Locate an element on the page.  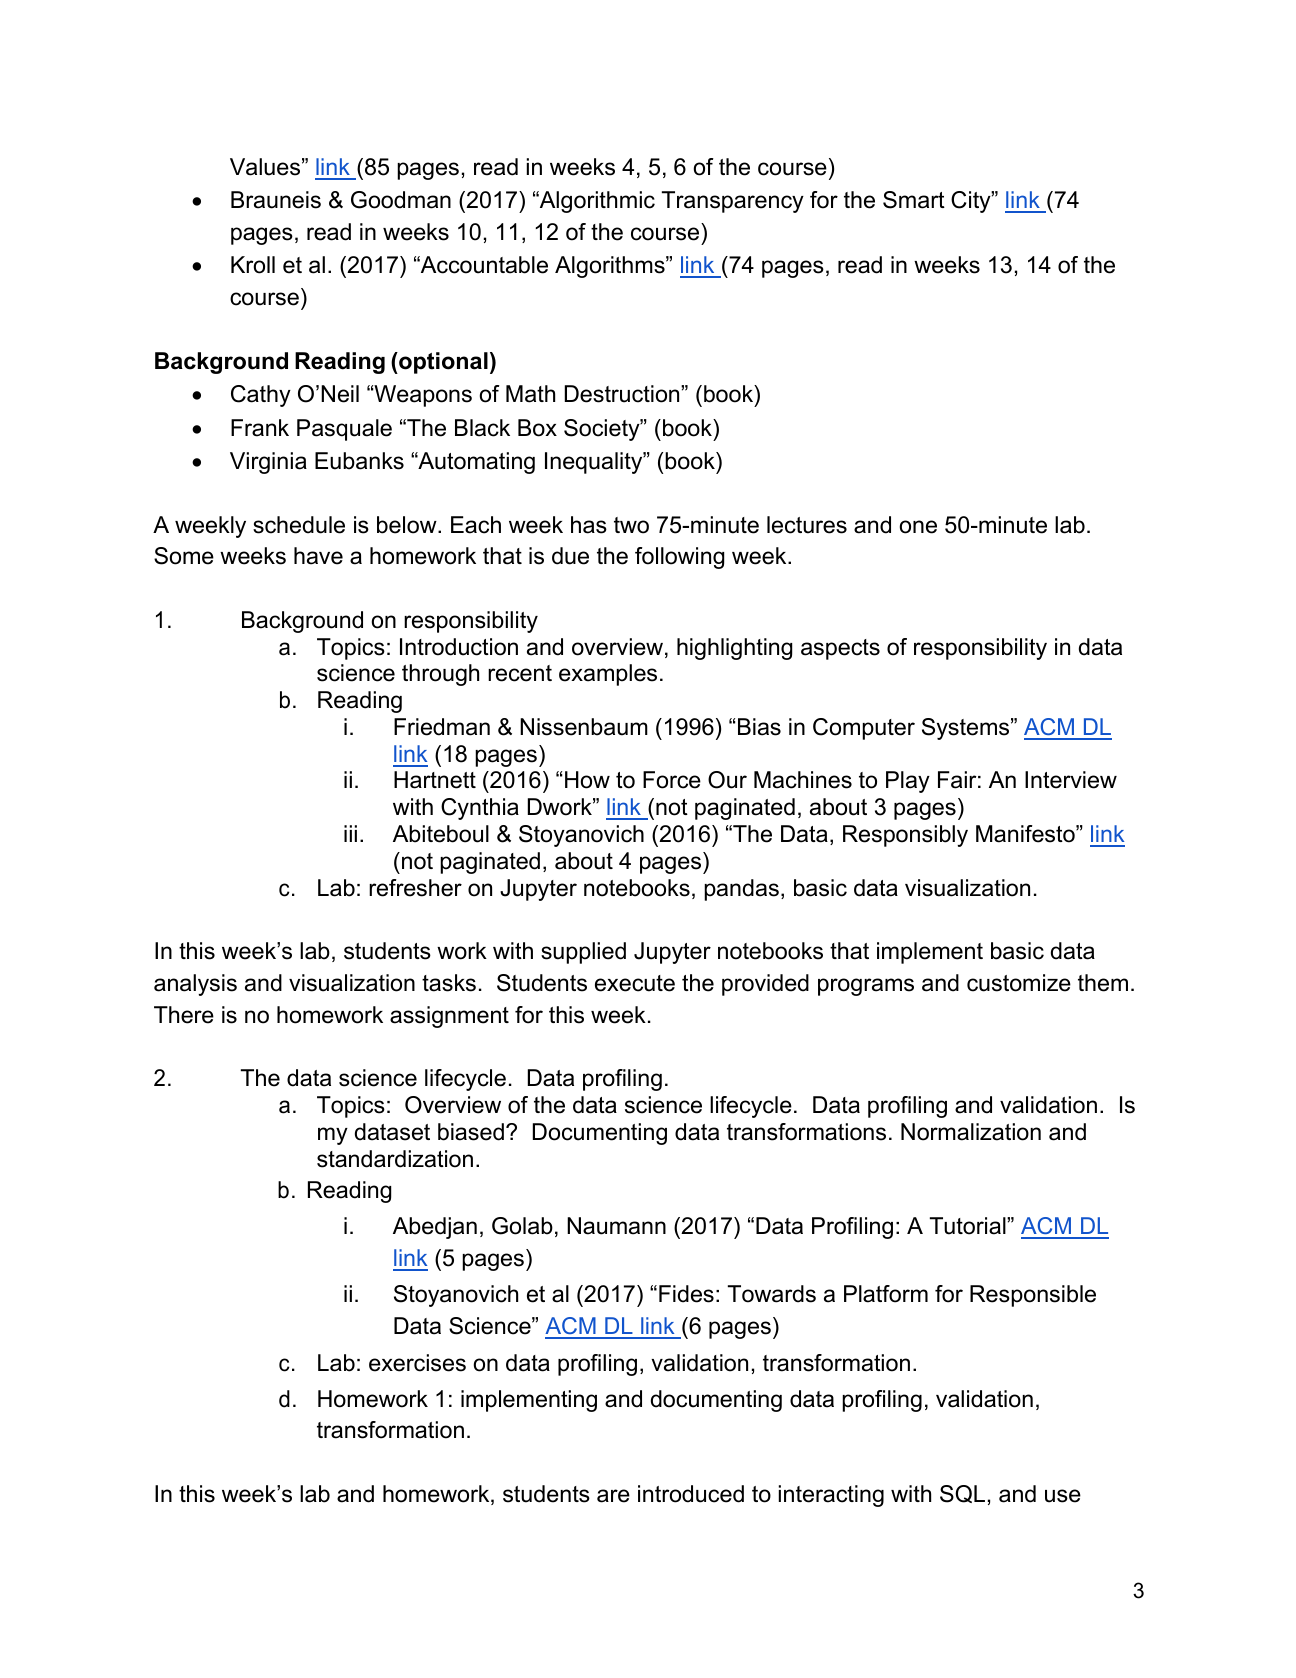
SQL is located at coordinates (962, 1494).
